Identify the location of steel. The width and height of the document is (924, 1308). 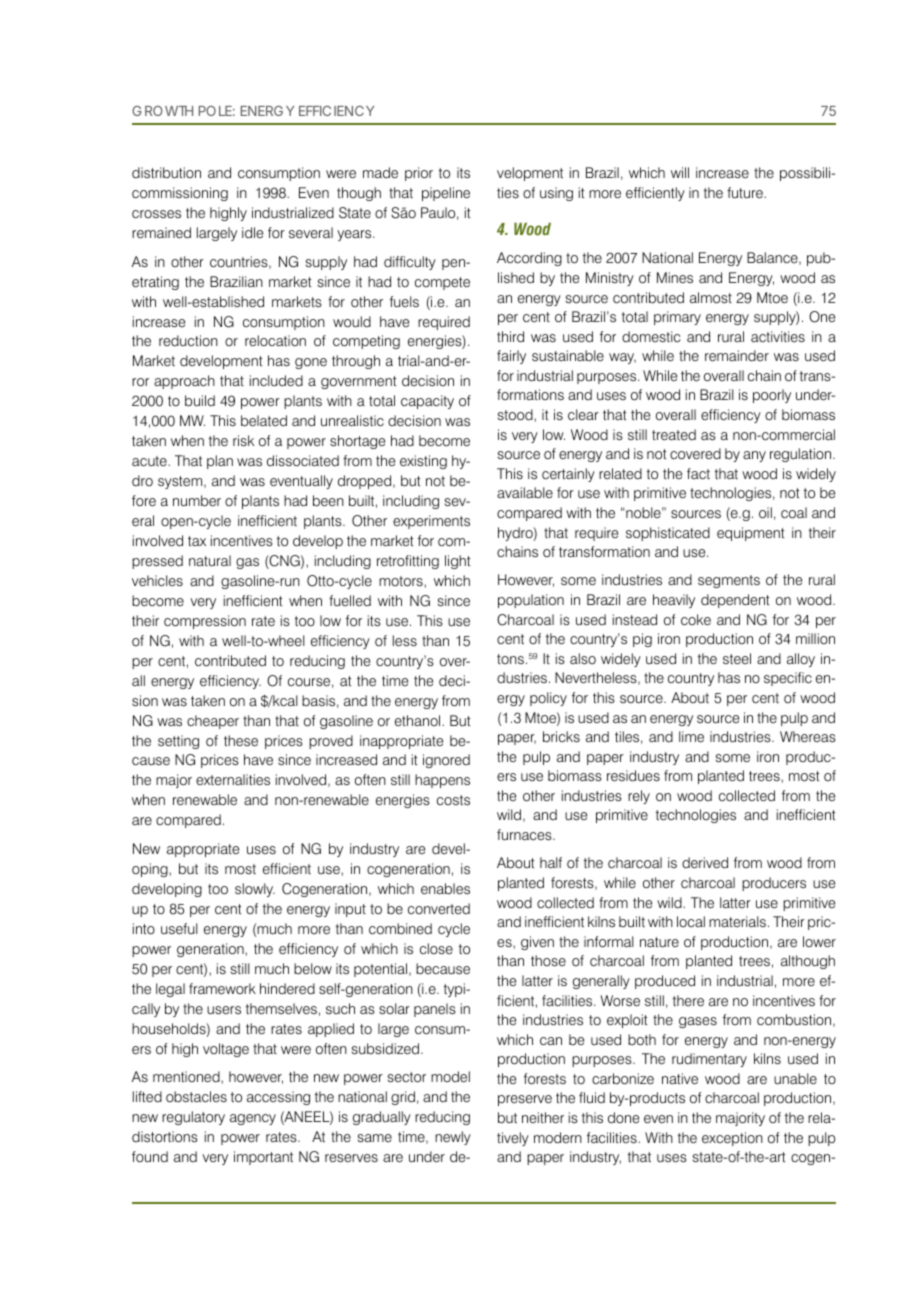
(737, 658).
